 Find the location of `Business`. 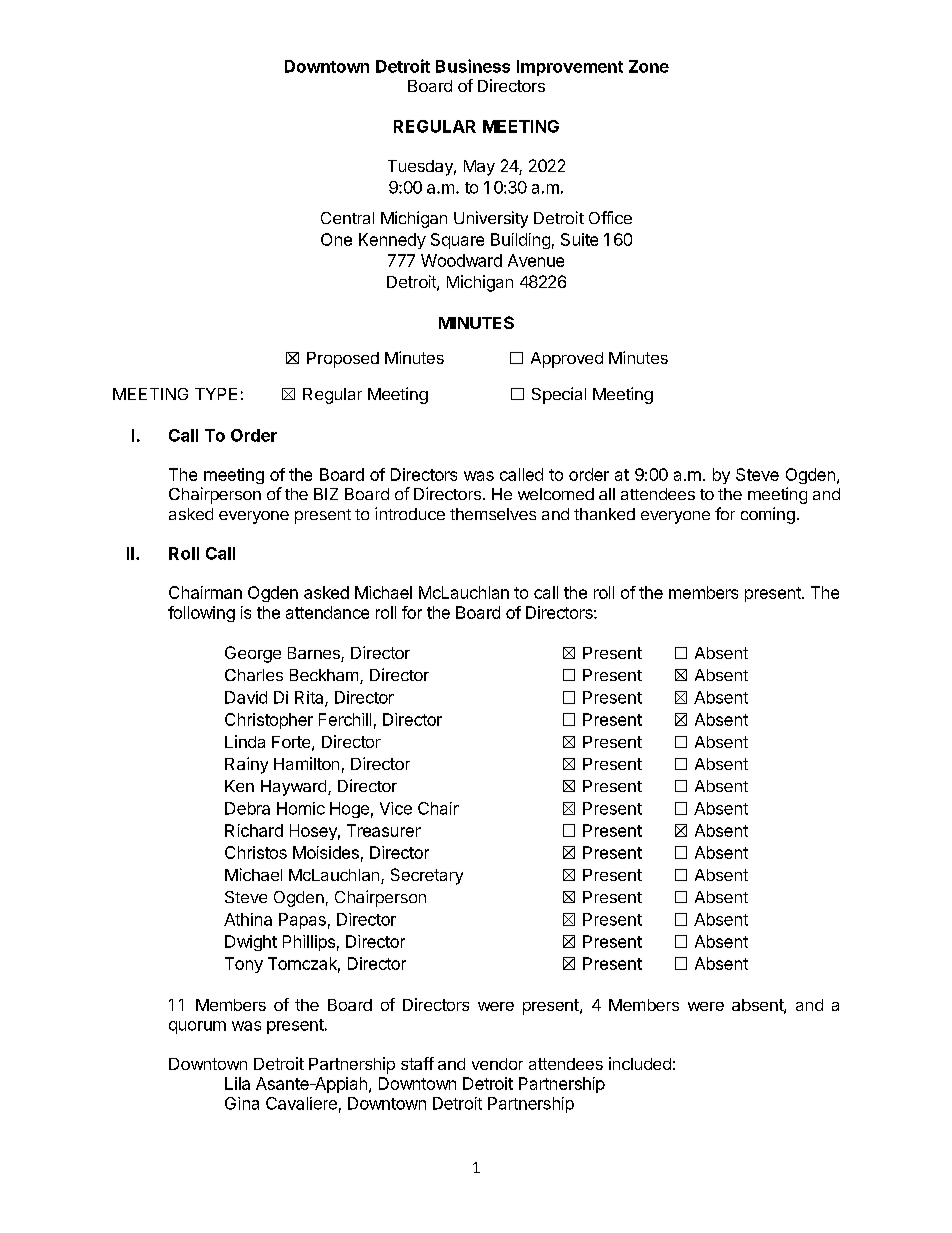

Business is located at coordinates (473, 66).
